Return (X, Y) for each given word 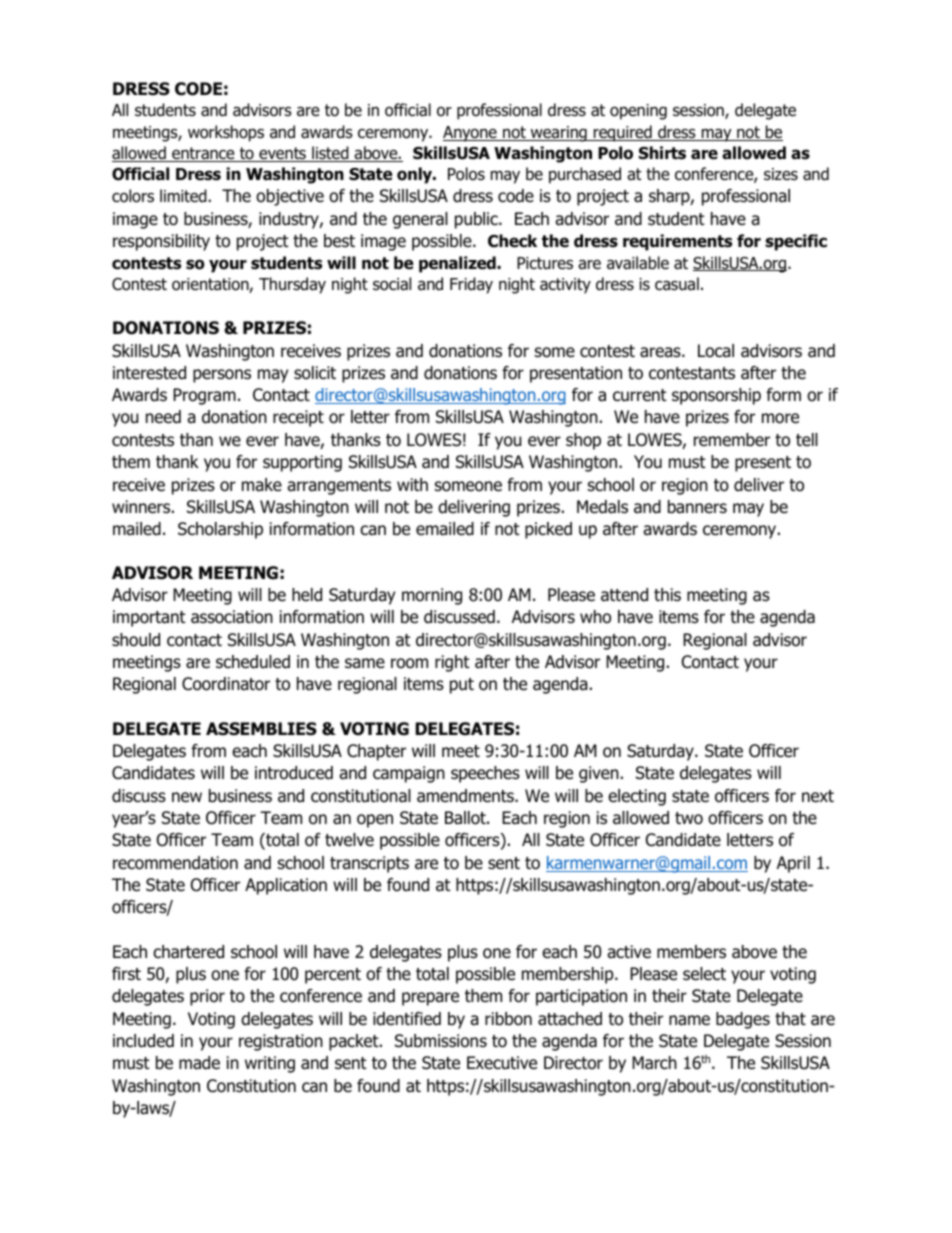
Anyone (471, 134)
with (412, 484)
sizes (781, 174)
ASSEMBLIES (261, 729)
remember (732, 440)
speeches (485, 774)
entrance (203, 154)
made (199, 1063)
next (818, 796)
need (163, 417)
